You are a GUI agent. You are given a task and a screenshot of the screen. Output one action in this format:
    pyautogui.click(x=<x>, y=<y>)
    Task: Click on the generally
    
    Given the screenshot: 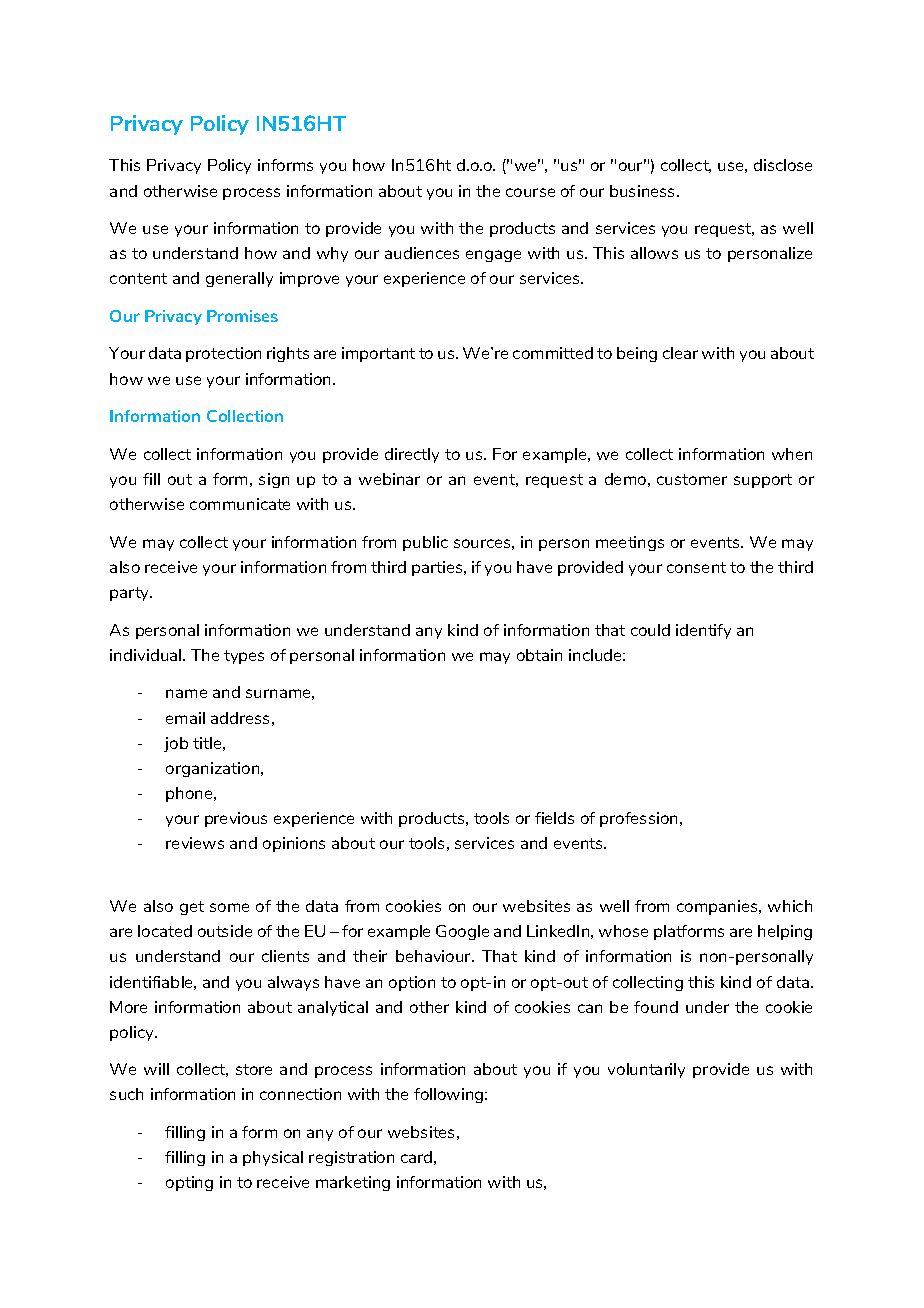 What is the action you would take?
    pyautogui.click(x=239, y=279)
